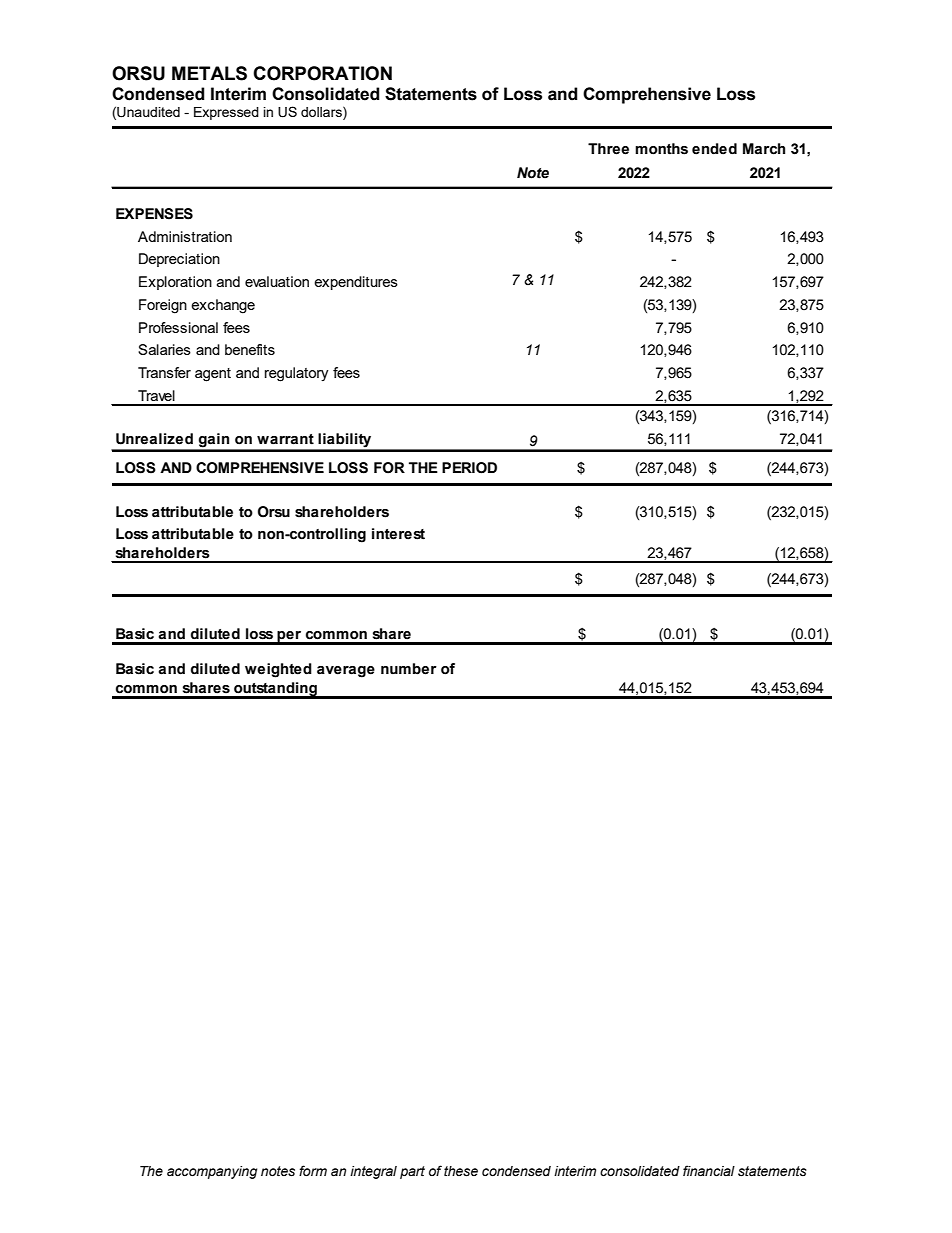  What do you see at coordinates (714, 149) in the screenshot?
I see `ended` at bounding box center [714, 149].
